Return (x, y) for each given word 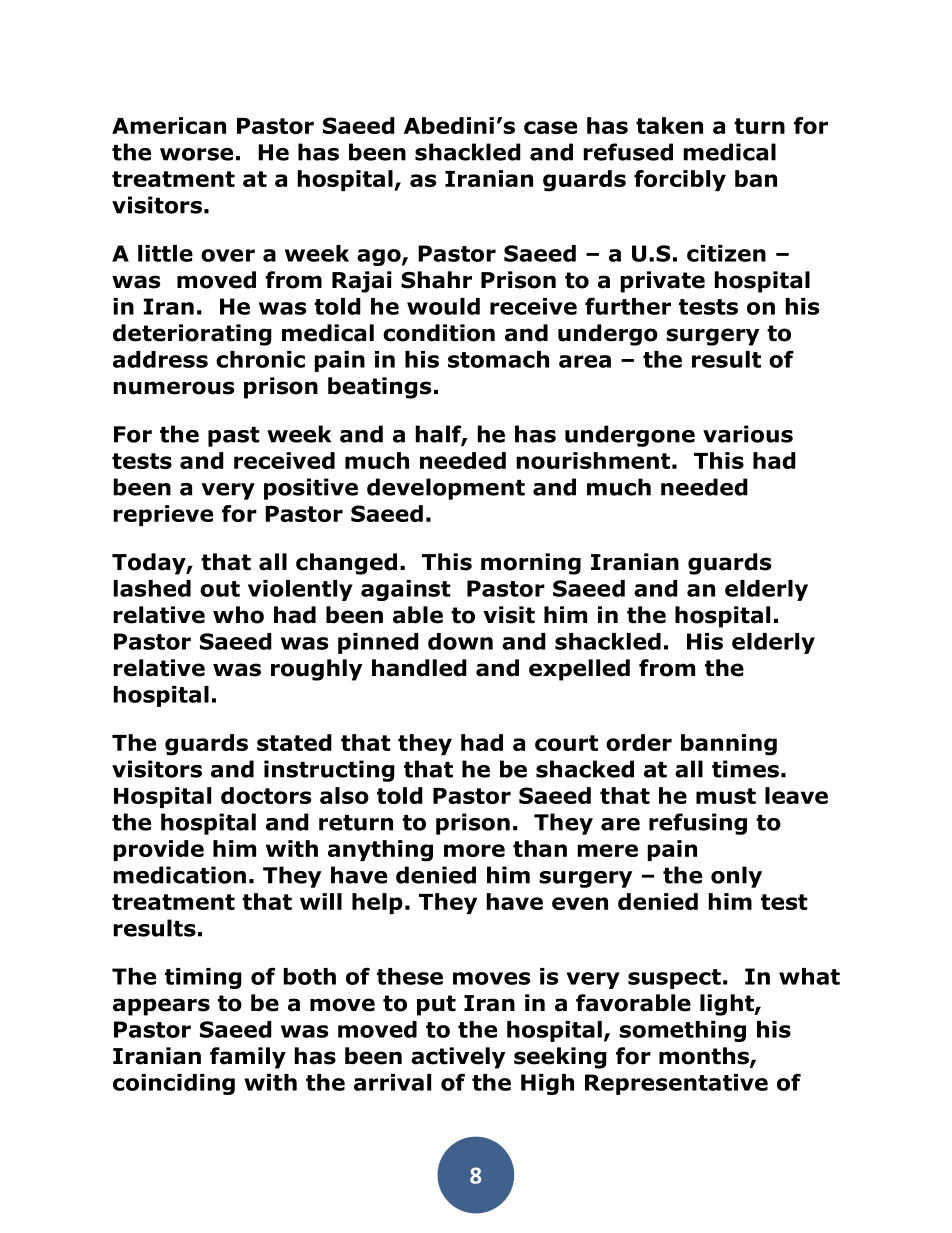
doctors (266, 795)
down (460, 641)
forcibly (680, 180)
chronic (260, 359)
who (238, 615)
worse (196, 154)
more (474, 850)
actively (458, 1058)
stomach (498, 359)
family (248, 1058)
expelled (579, 670)
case (550, 127)
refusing (698, 824)
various (748, 434)
